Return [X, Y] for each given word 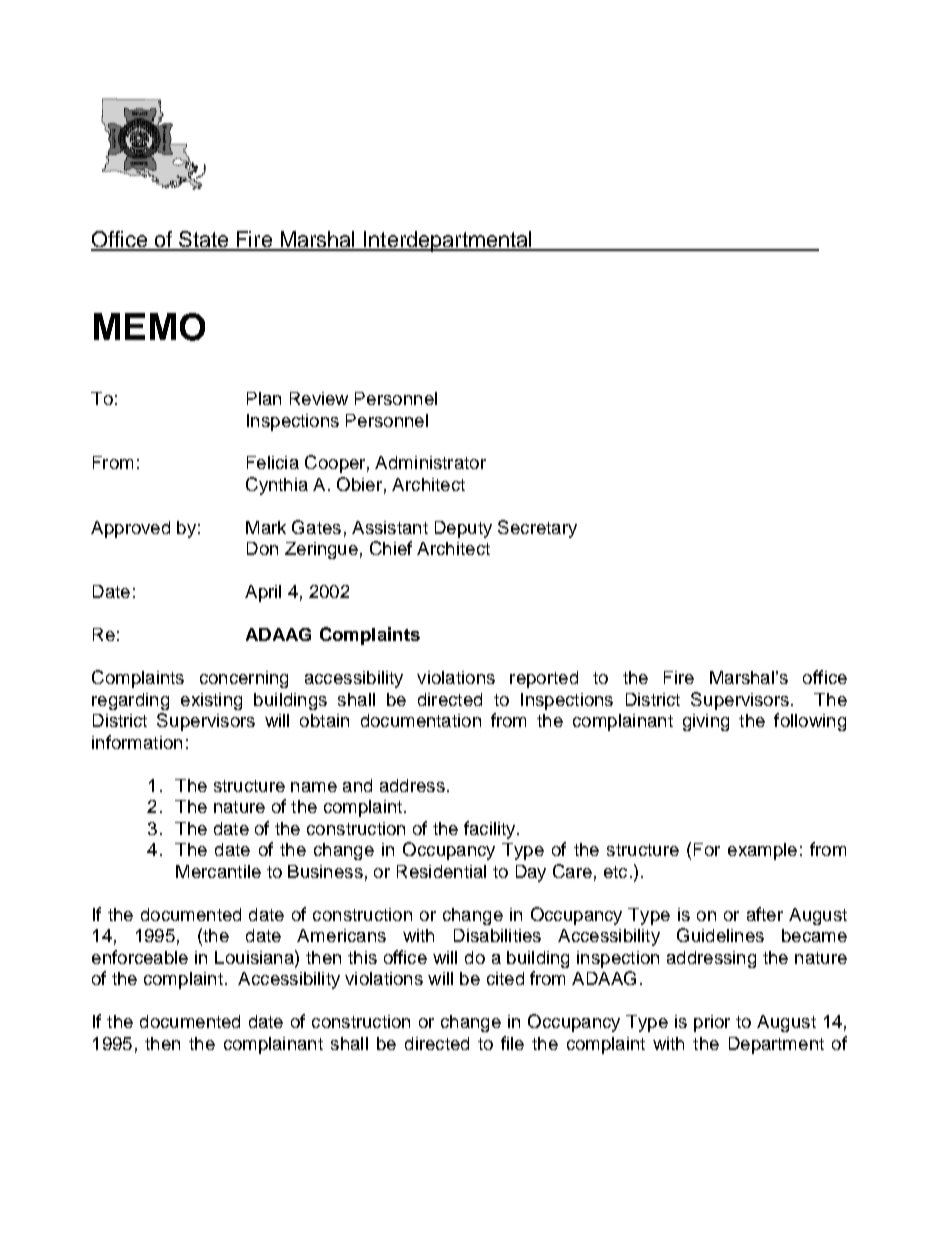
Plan [264, 398]
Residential [441, 871]
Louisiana [255, 957]
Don [262, 548]
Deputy [463, 529]
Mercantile [218, 871]
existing [211, 701]
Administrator [430, 462]
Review [319, 398]
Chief [391, 548]
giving [706, 722]
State [204, 240]
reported [544, 679]
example [762, 851]
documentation [421, 720]
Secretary [537, 529]
